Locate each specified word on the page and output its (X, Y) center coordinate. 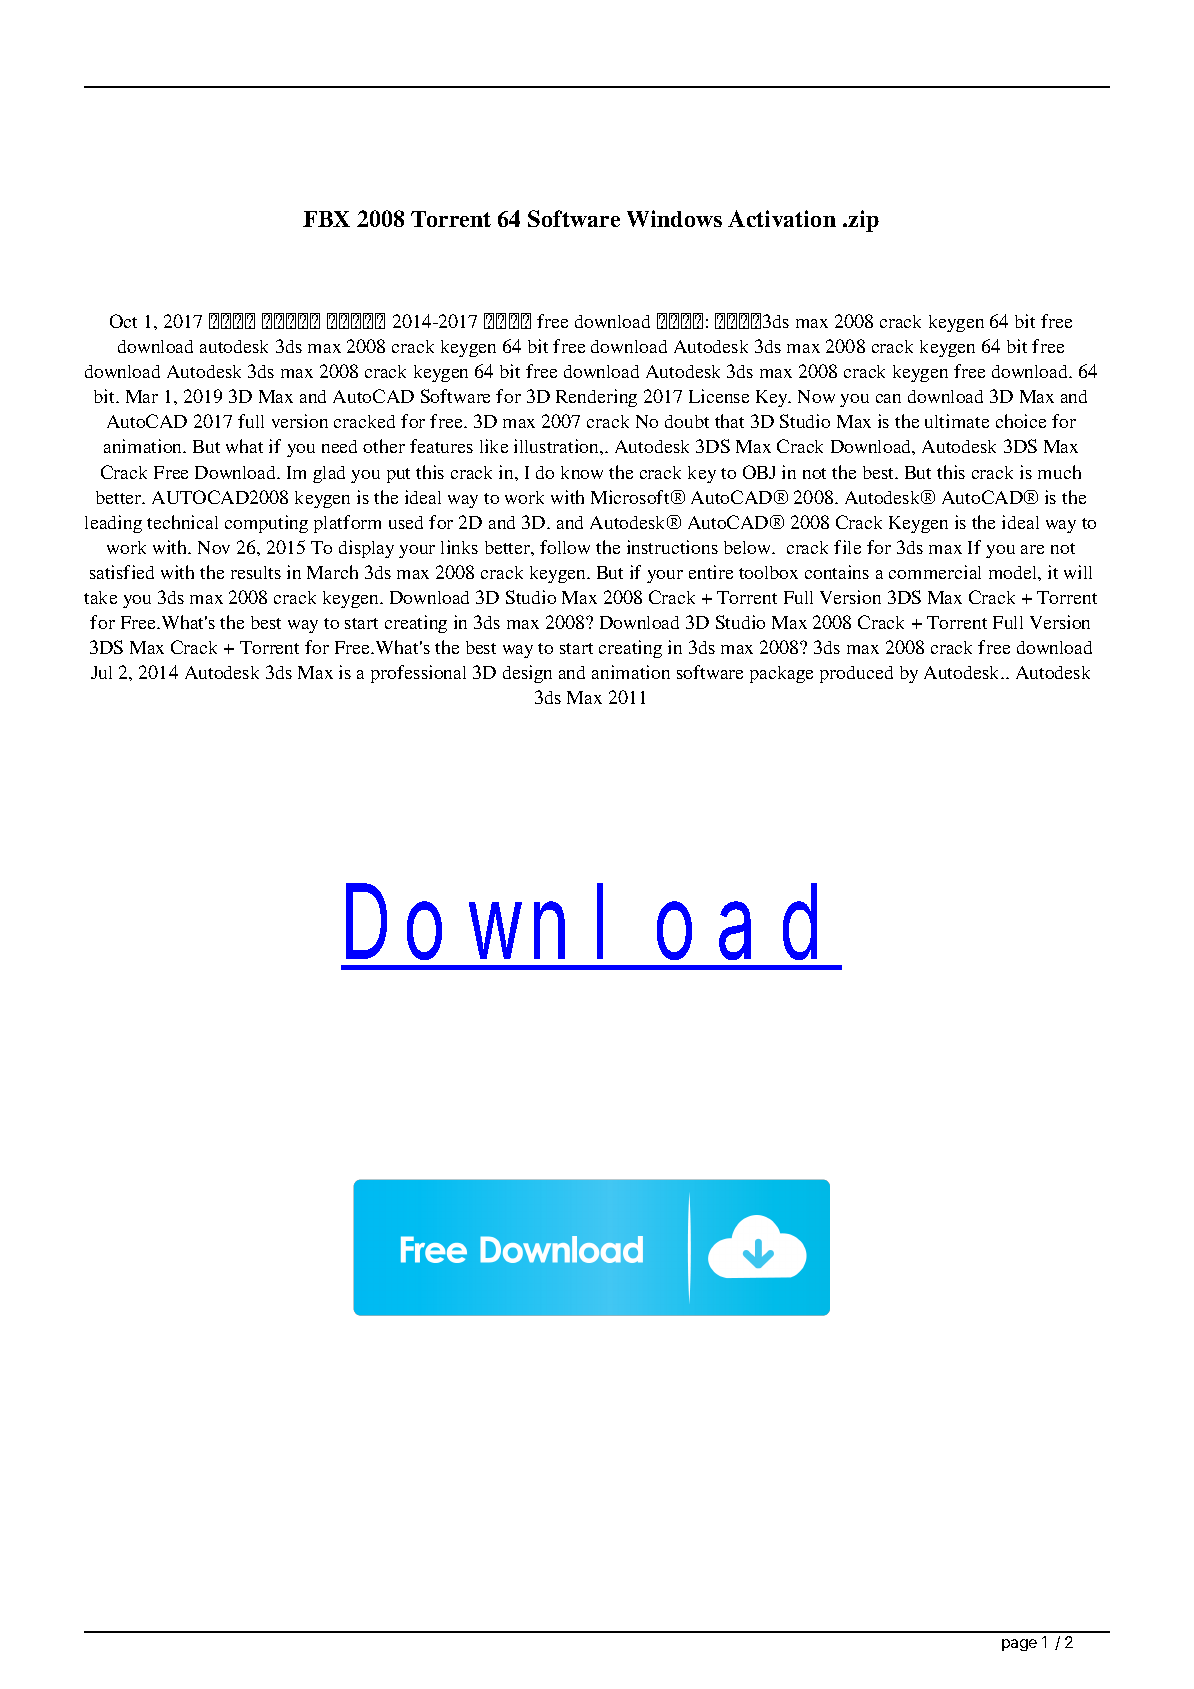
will (1078, 572)
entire (711, 572)
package (781, 674)
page (1019, 1645)
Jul (101, 672)
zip (862, 221)
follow (565, 547)
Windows (674, 218)
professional (418, 674)
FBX (326, 219)
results (256, 572)
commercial (935, 572)
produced (856, 674)
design (527, 674)
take (100, 597)
